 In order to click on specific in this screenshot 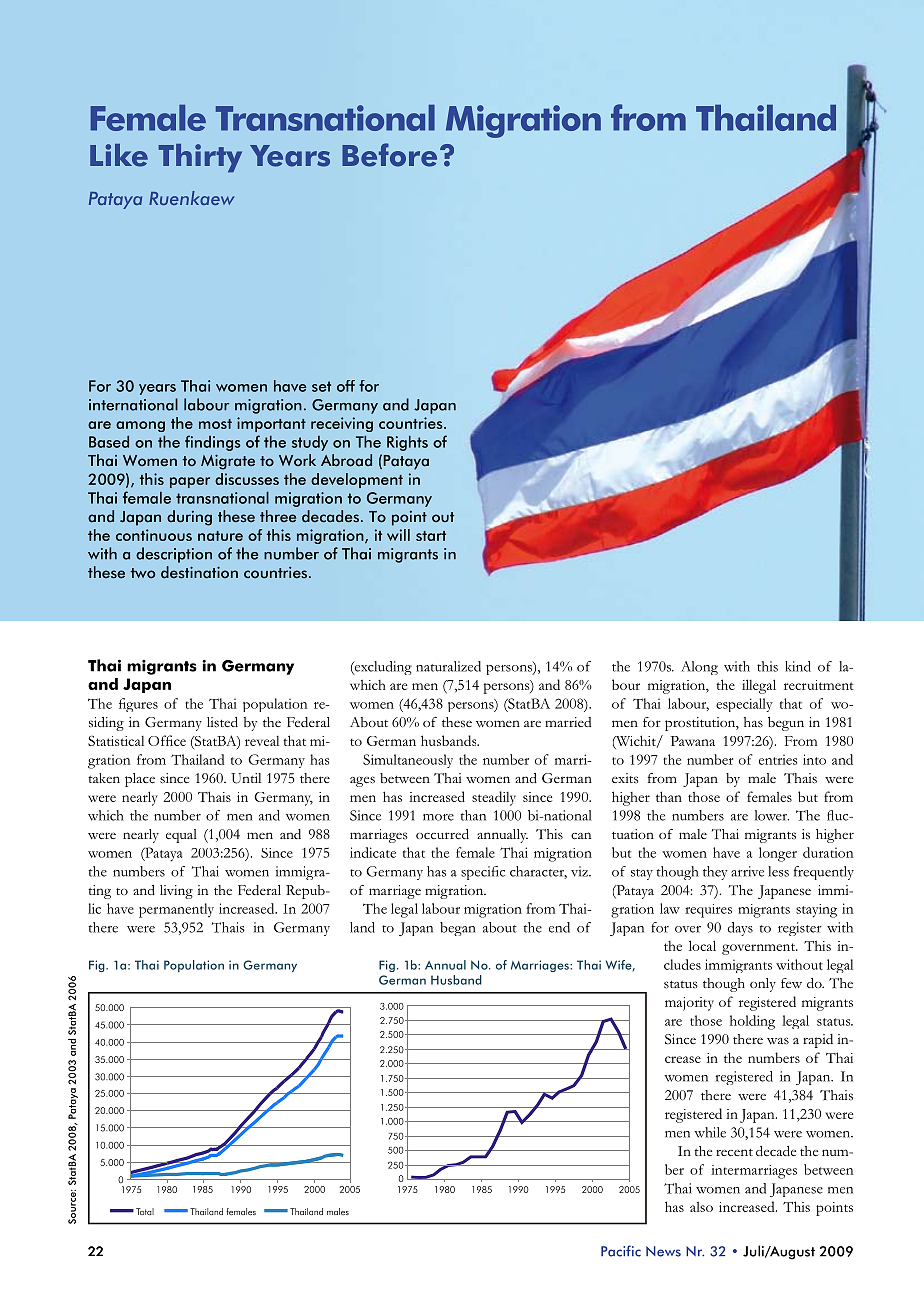, I will do `click(483, 873)`.
